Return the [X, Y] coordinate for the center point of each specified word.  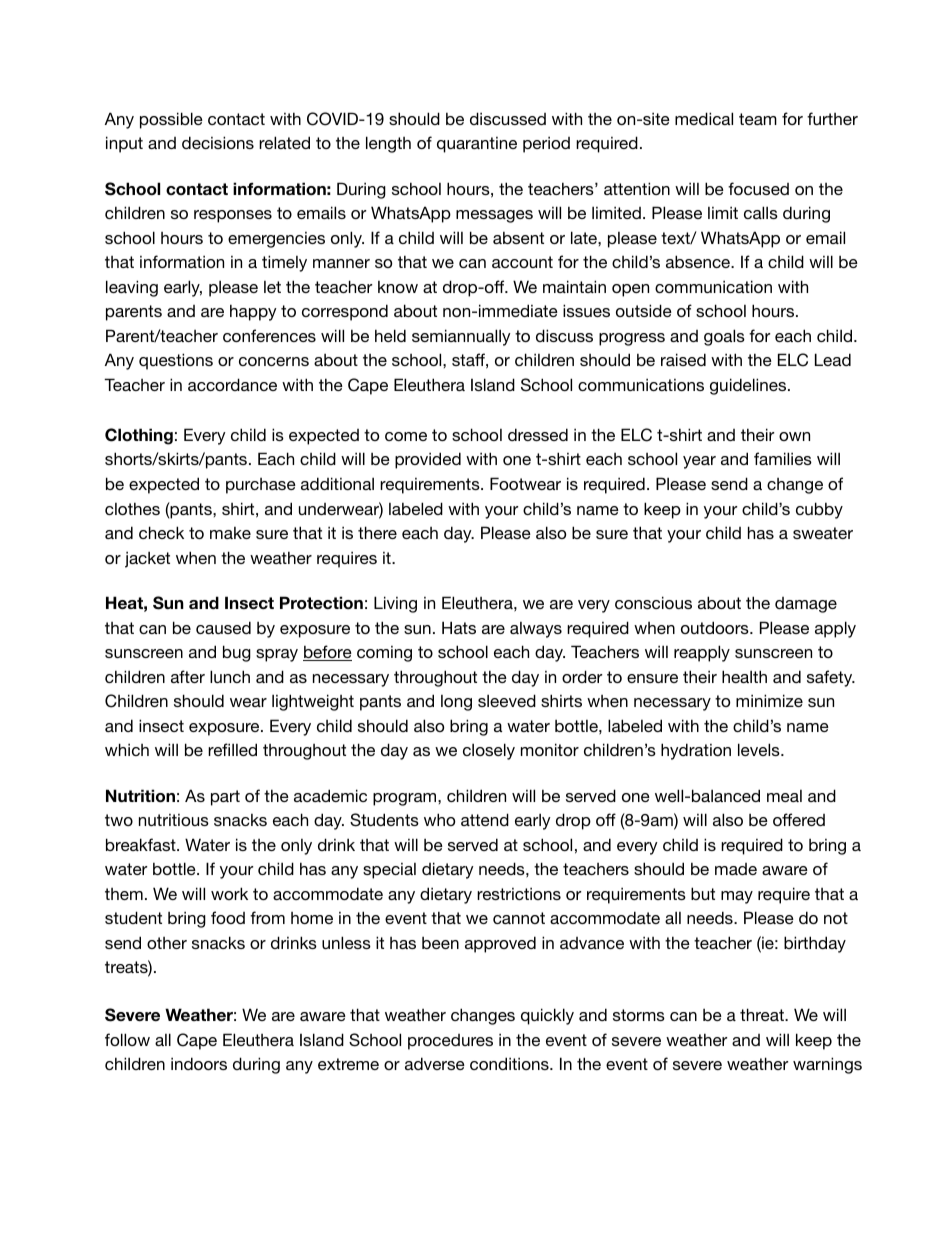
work [229, 893]
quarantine [477, 145]
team [758, 119]
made [736, 869]
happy [253, 312]
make [230, 533]
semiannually [461, 337]
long [456, 703]
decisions [218, 142]
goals [724, 337]
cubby [819, 510]
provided [428, 460]
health [744, 676]
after [188, 676]
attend [485, 819]
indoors [199, 1063]
